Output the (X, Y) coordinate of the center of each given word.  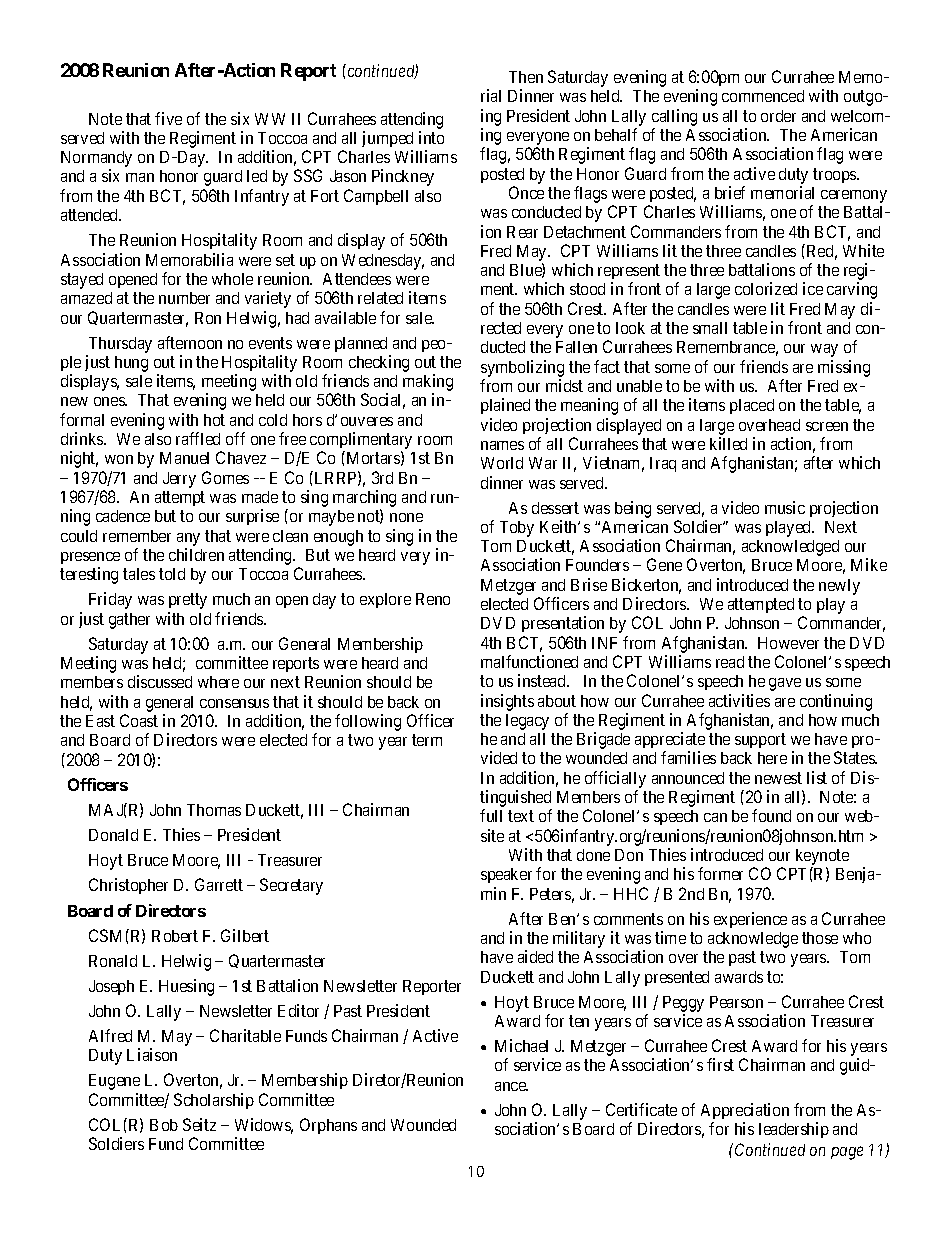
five (168, 118)
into (431, 137)
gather (129, 621)
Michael (521, 1045)
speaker (506, 875)
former (720, 873)
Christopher (128, 886)
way (824, 350)
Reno (433, 599)
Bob (164, 1125)
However (788, 643)
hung (131, 364)
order (778, 116)
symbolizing (522, 368)
